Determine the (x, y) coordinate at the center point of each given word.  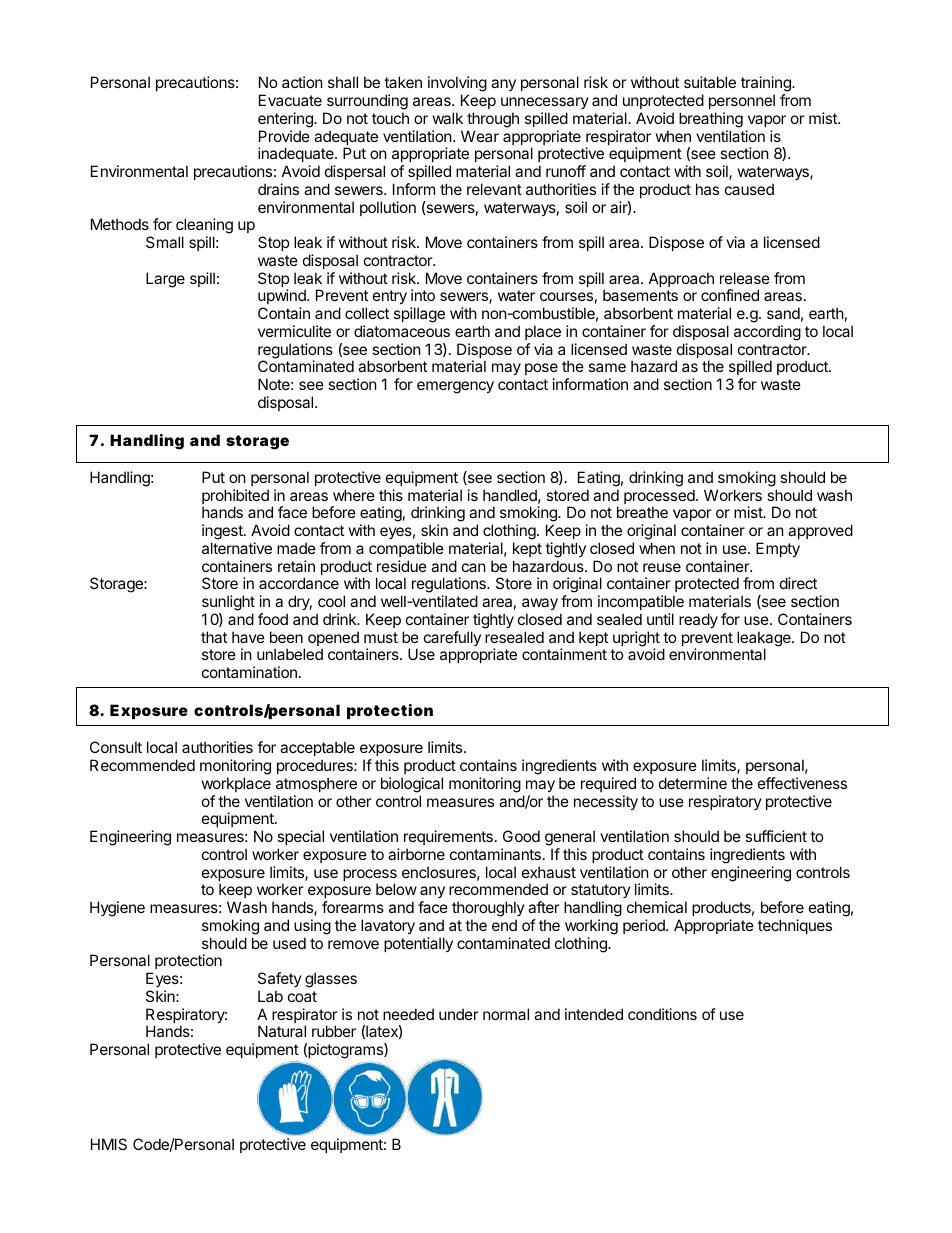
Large (165, 280)
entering (286, 120)
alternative (237, 548)
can (474, 567)
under (459, 1014)
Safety (280, 979)
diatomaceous (402, 331)
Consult (116, 747)
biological (412, 785)
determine (693, 783)
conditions (662, 1014)
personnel (742, 101)
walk (448, 118)
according (767, 333)
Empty (778, 549)
